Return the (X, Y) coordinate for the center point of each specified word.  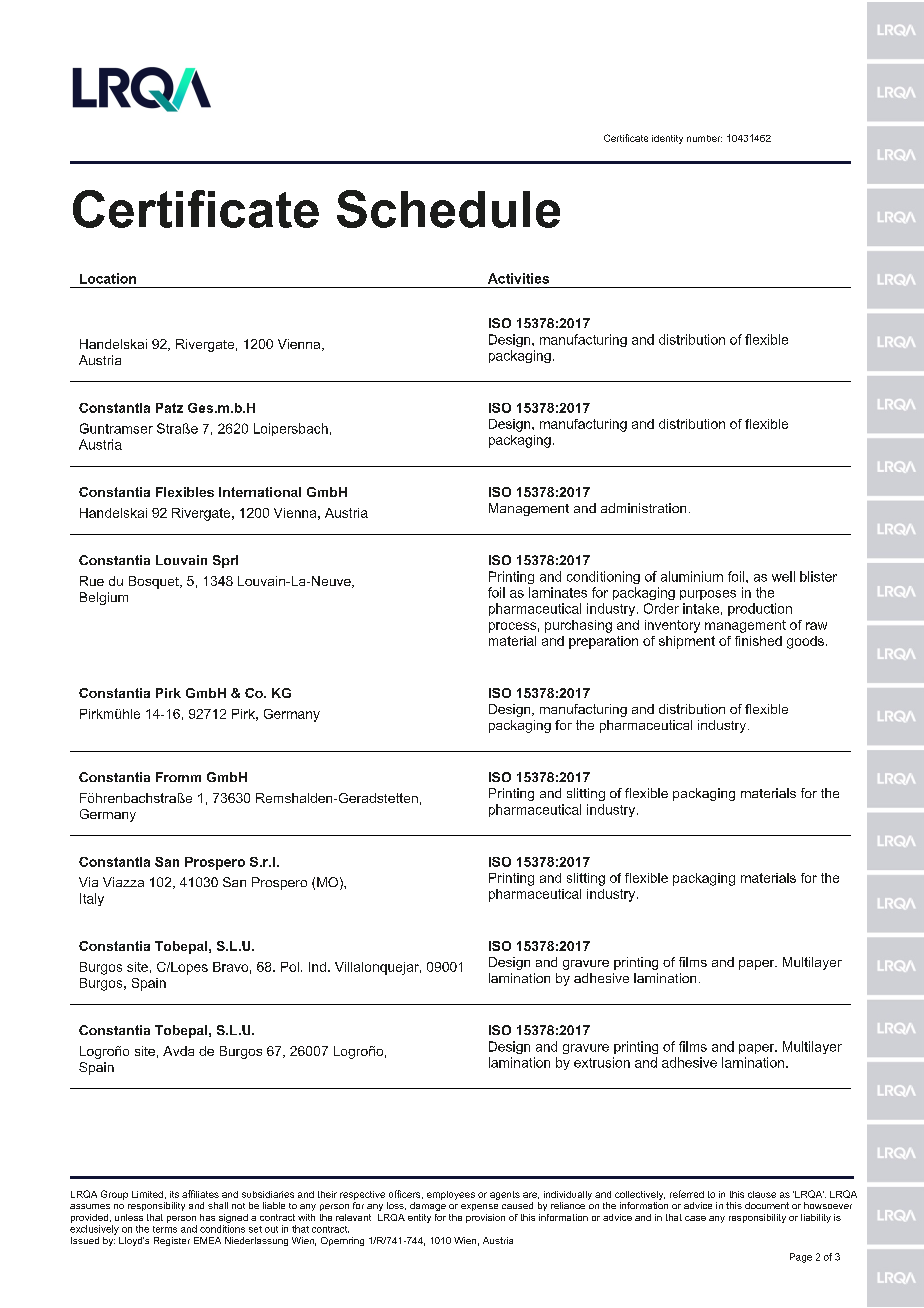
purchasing (578, 626)
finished (758, 641)
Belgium (104, 598)
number (704, 138)
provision (485, 1218)
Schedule (448, 209)
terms (165, 1229)
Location (108, 278)
